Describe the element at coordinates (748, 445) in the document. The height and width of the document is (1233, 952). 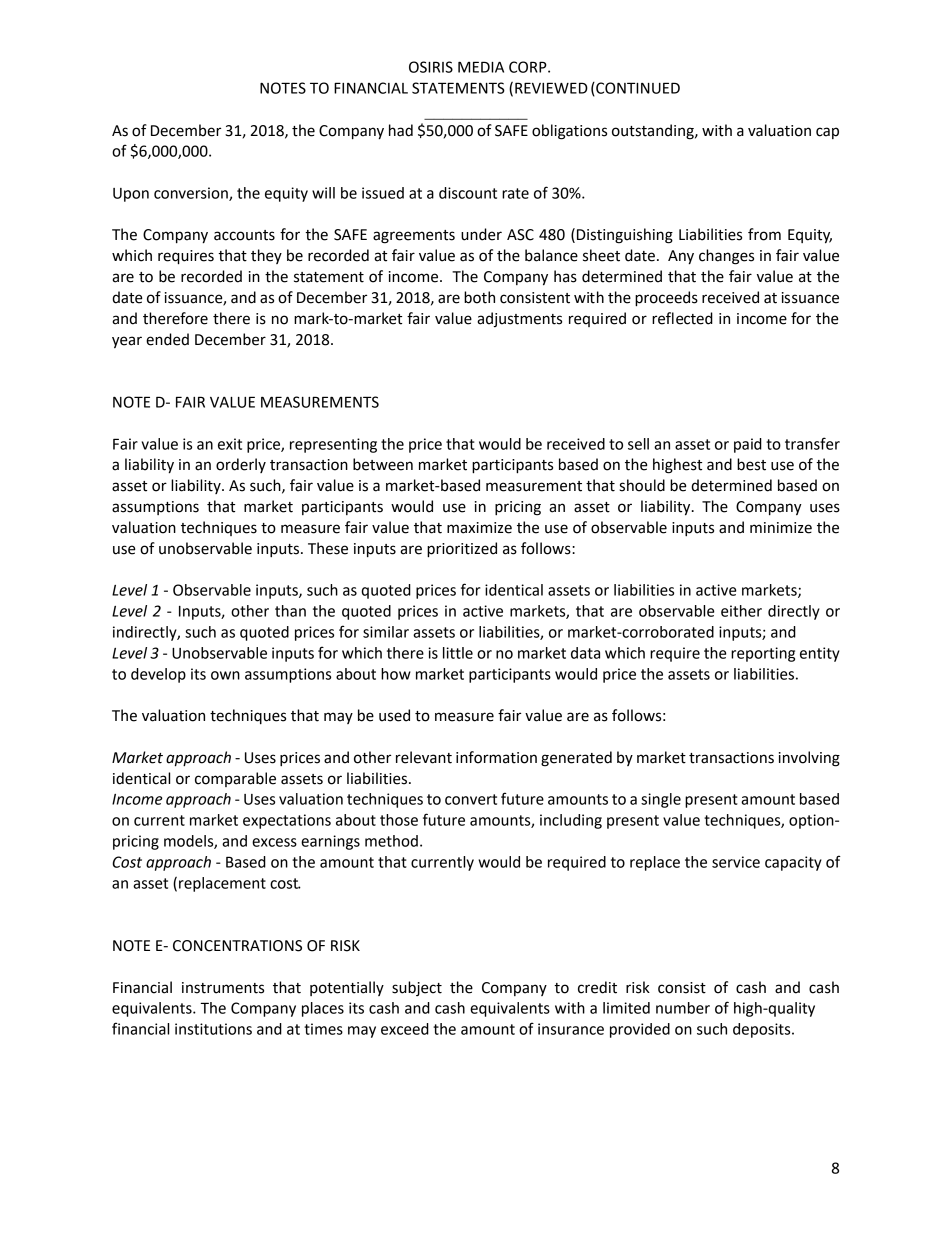
I see `paid` at that location.
